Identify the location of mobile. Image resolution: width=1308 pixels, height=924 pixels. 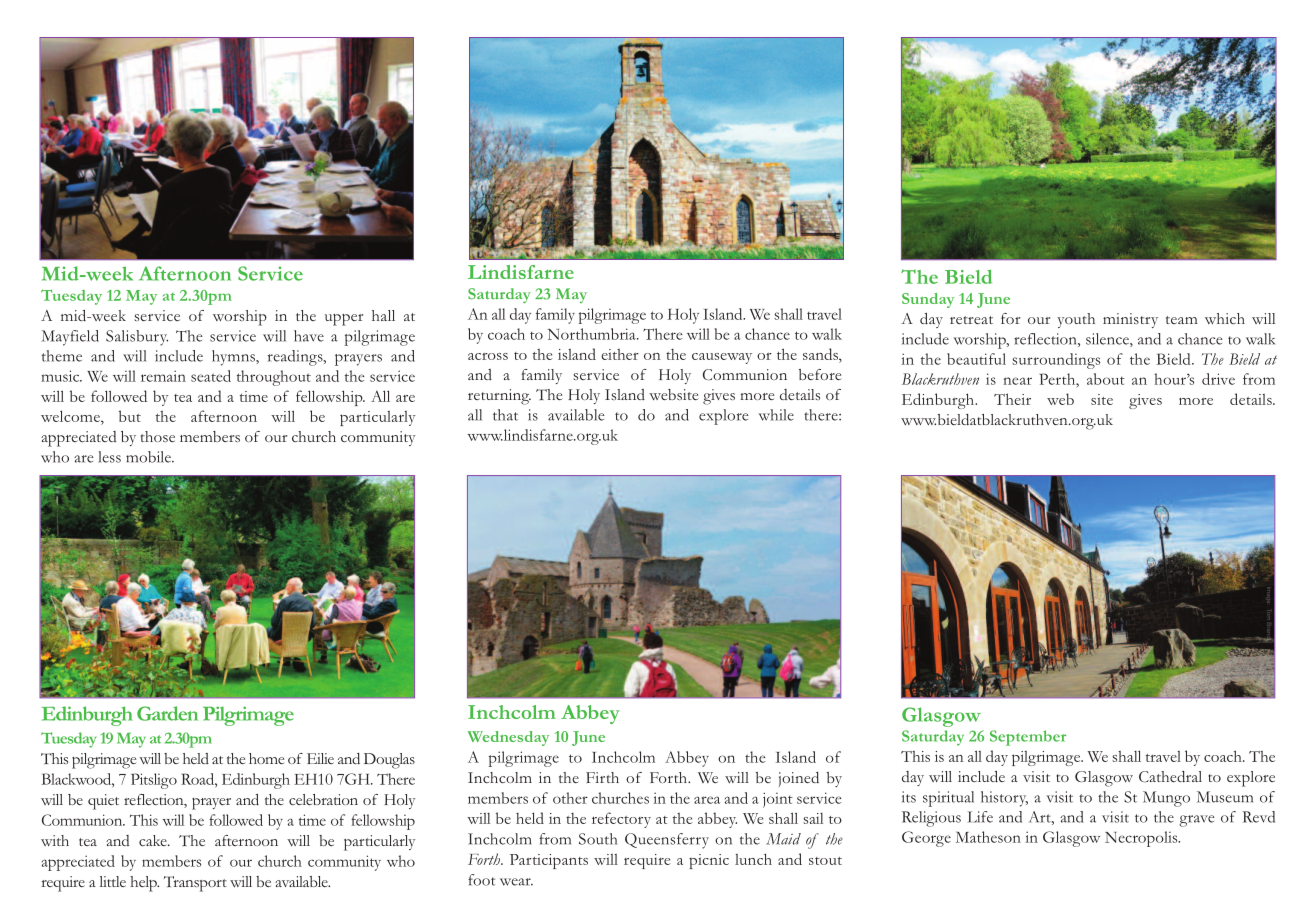
(149, 457).
